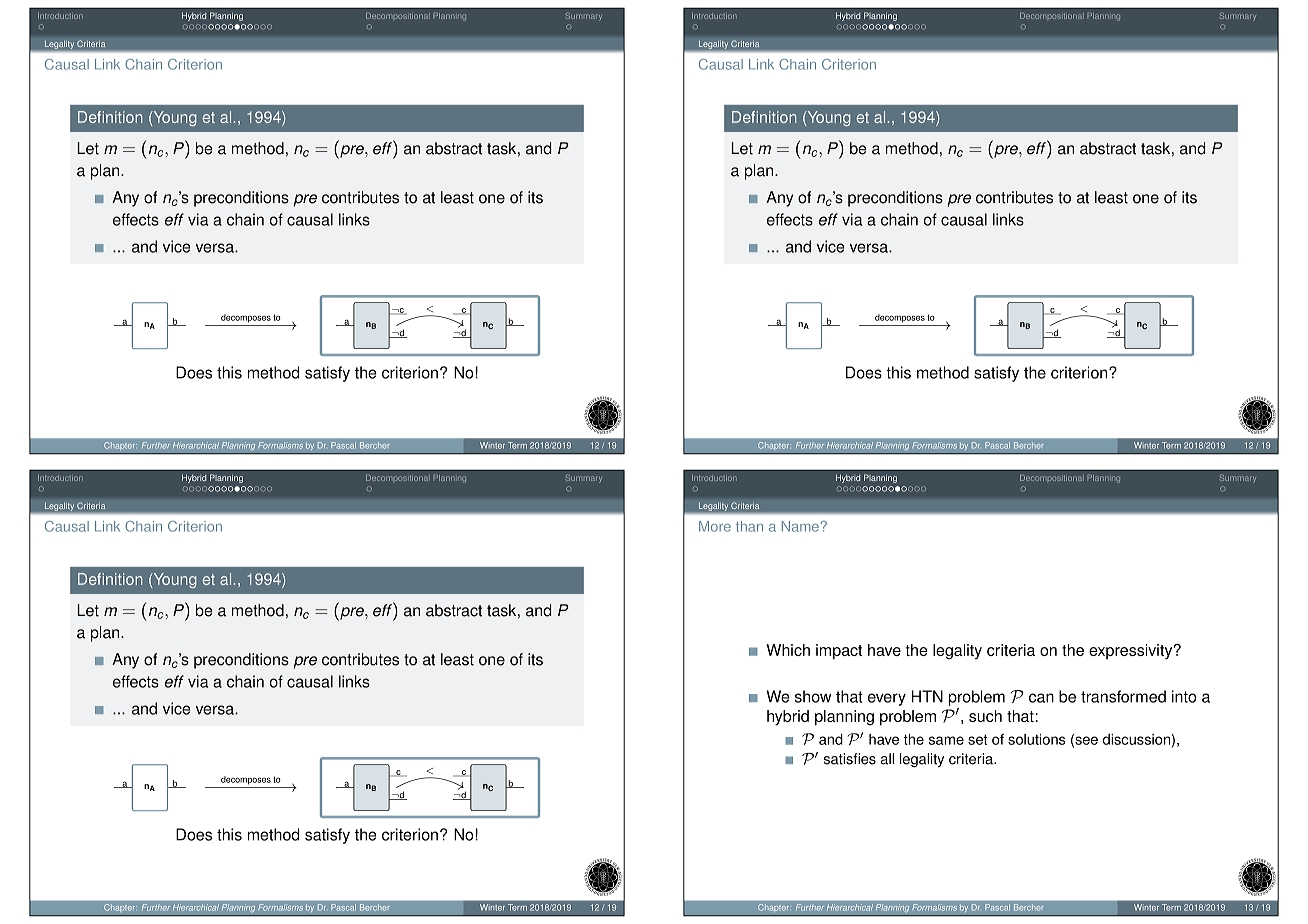 This page has height=924, width=1308. Describe the element at coordinates (927, 696) in the page. I see `HTN` at that location.
